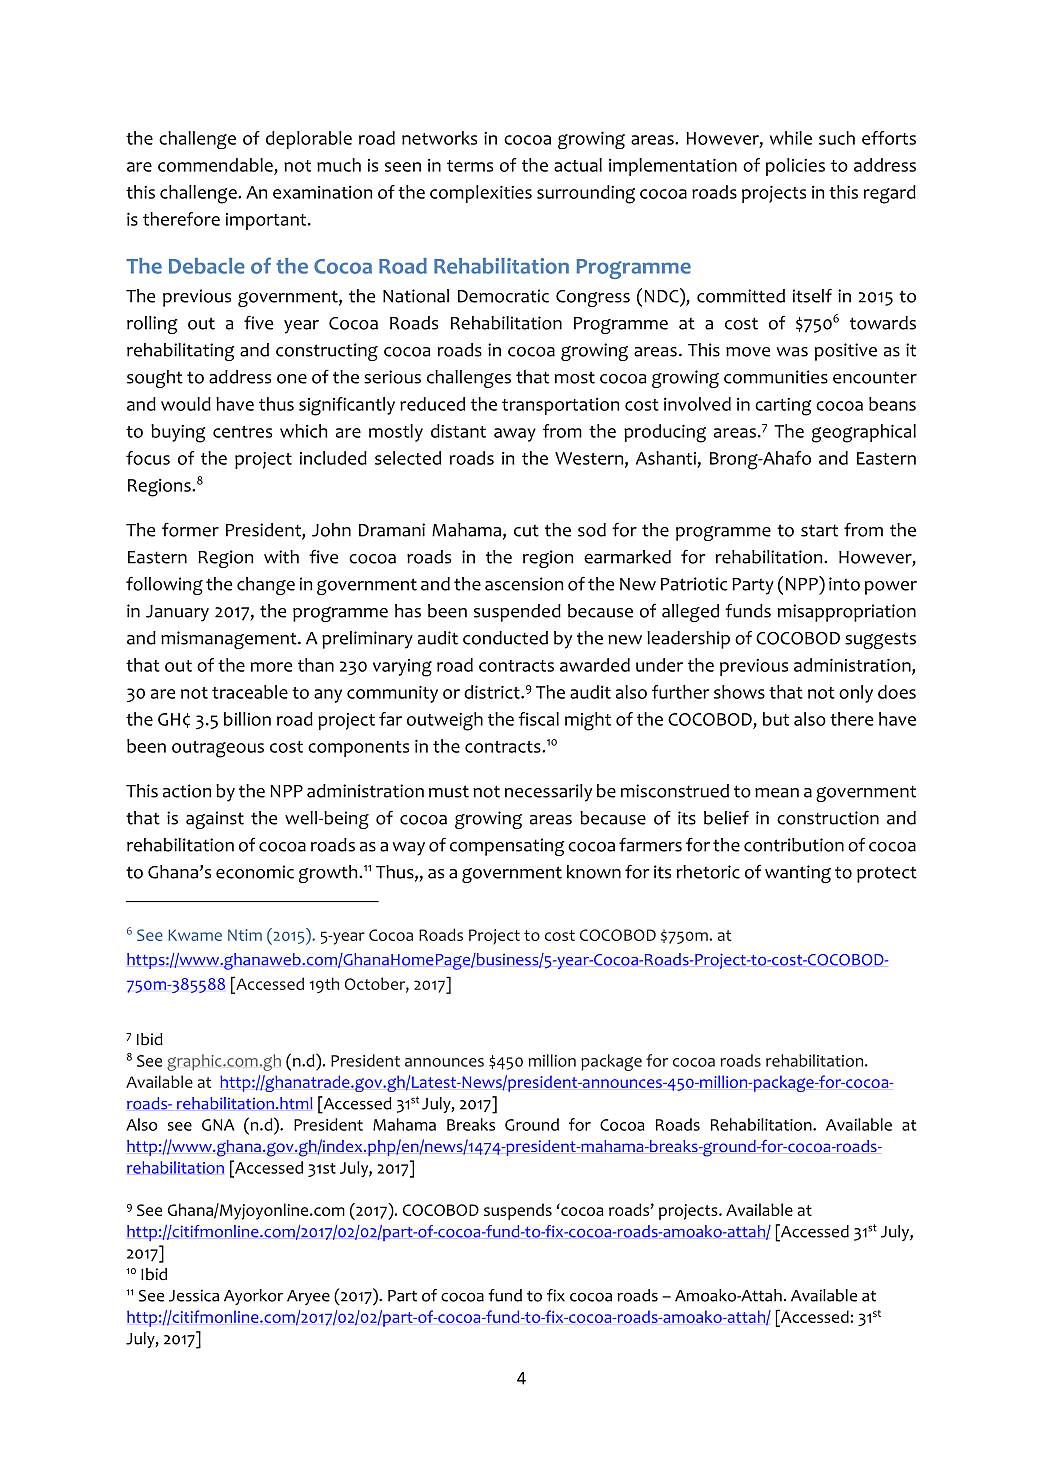  I want to click on economic, so click(255, 872).
